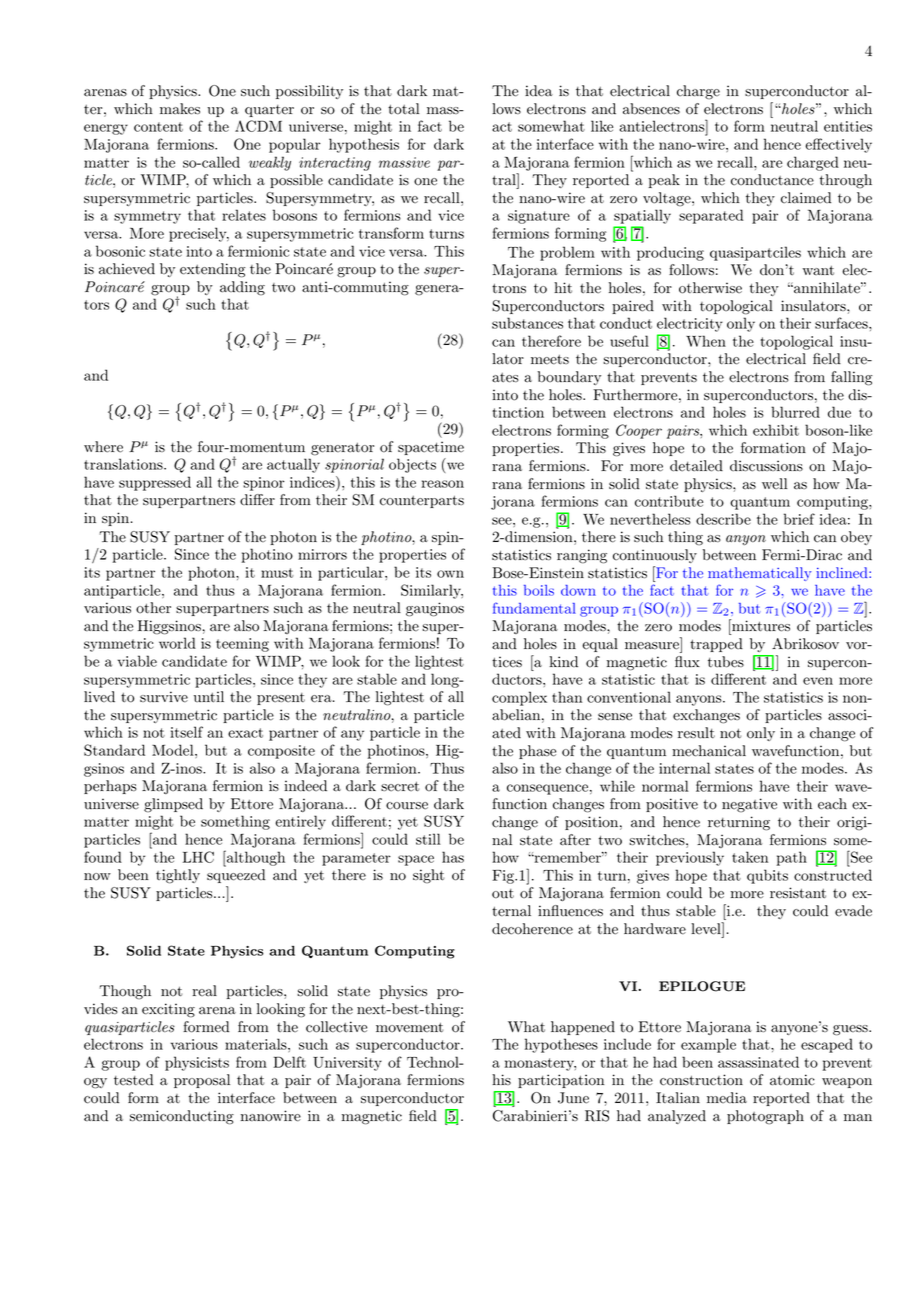 Image resolution: width=924 pixels, height=1308 pixels. What do you see at coordinates (242, 645) in the document?
I see `teeming` at bounding box center [242, 645].
